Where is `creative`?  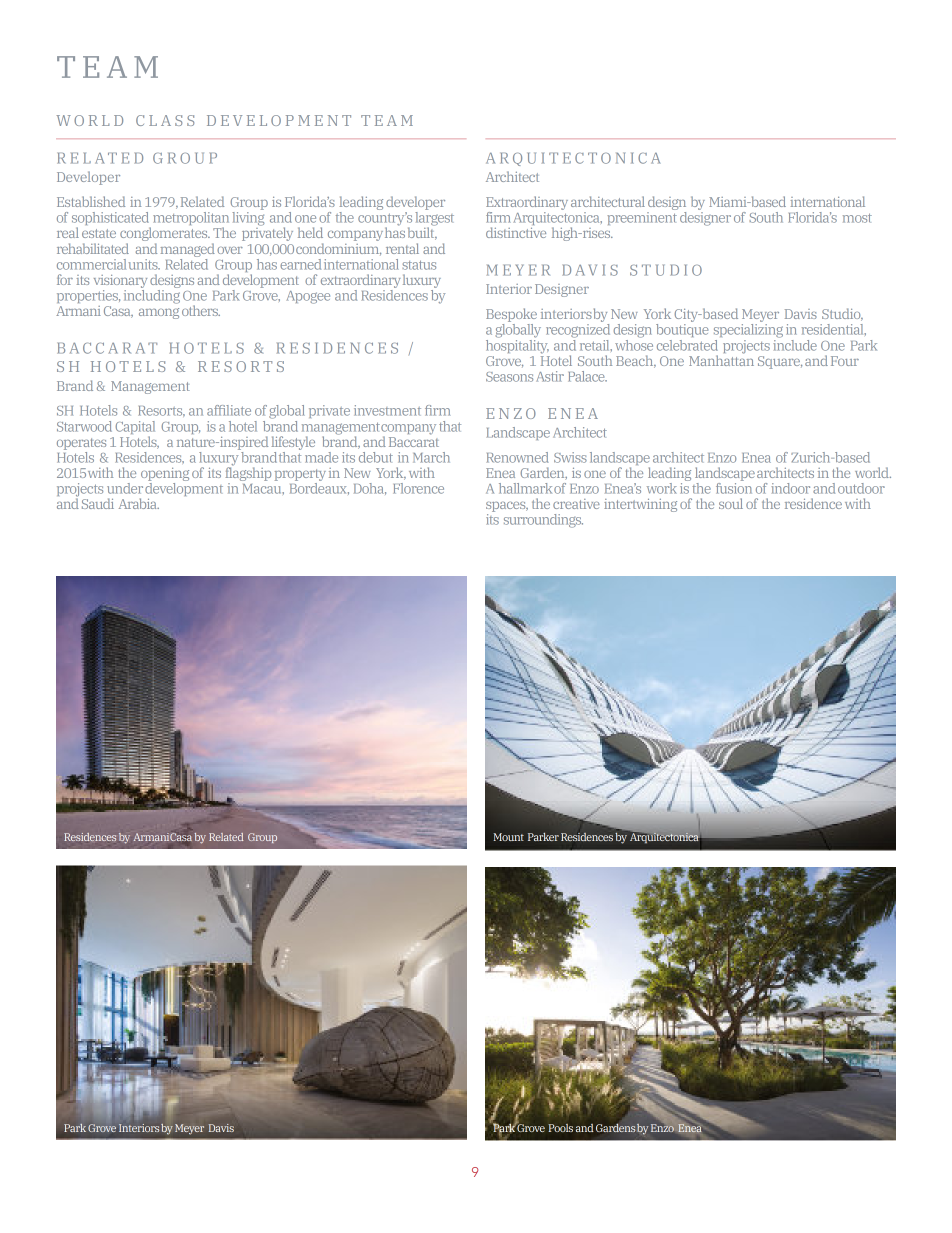
creative is located at coordinates (576, 504).
